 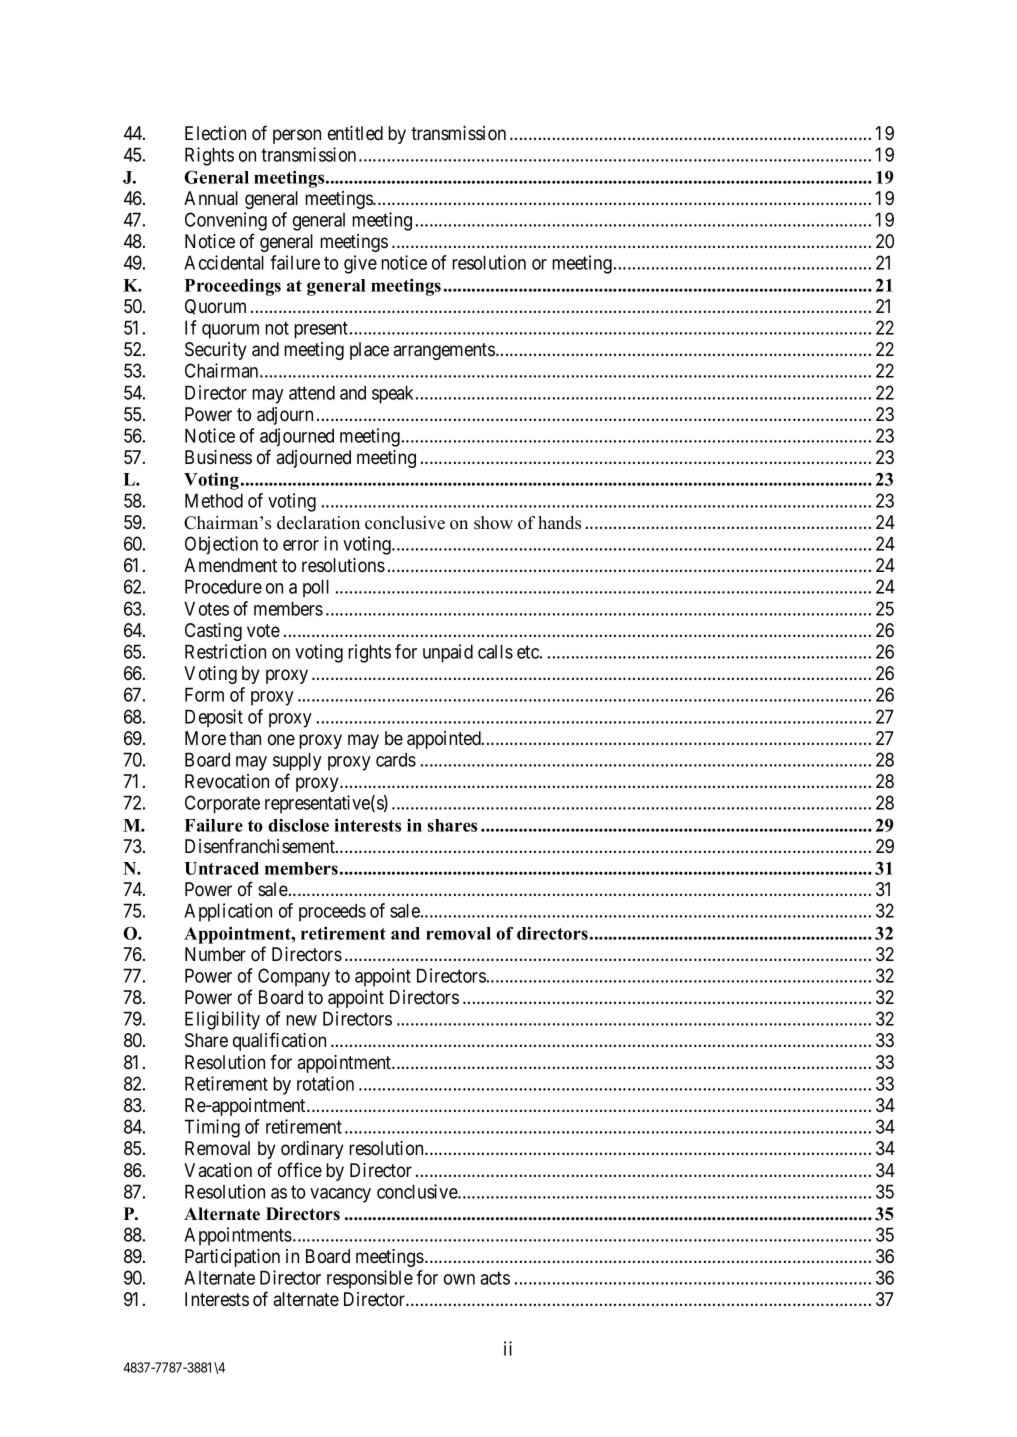 What do you see at coordinates (360, 264) in the document?
I see `give` at bounding box center [360, 264].
